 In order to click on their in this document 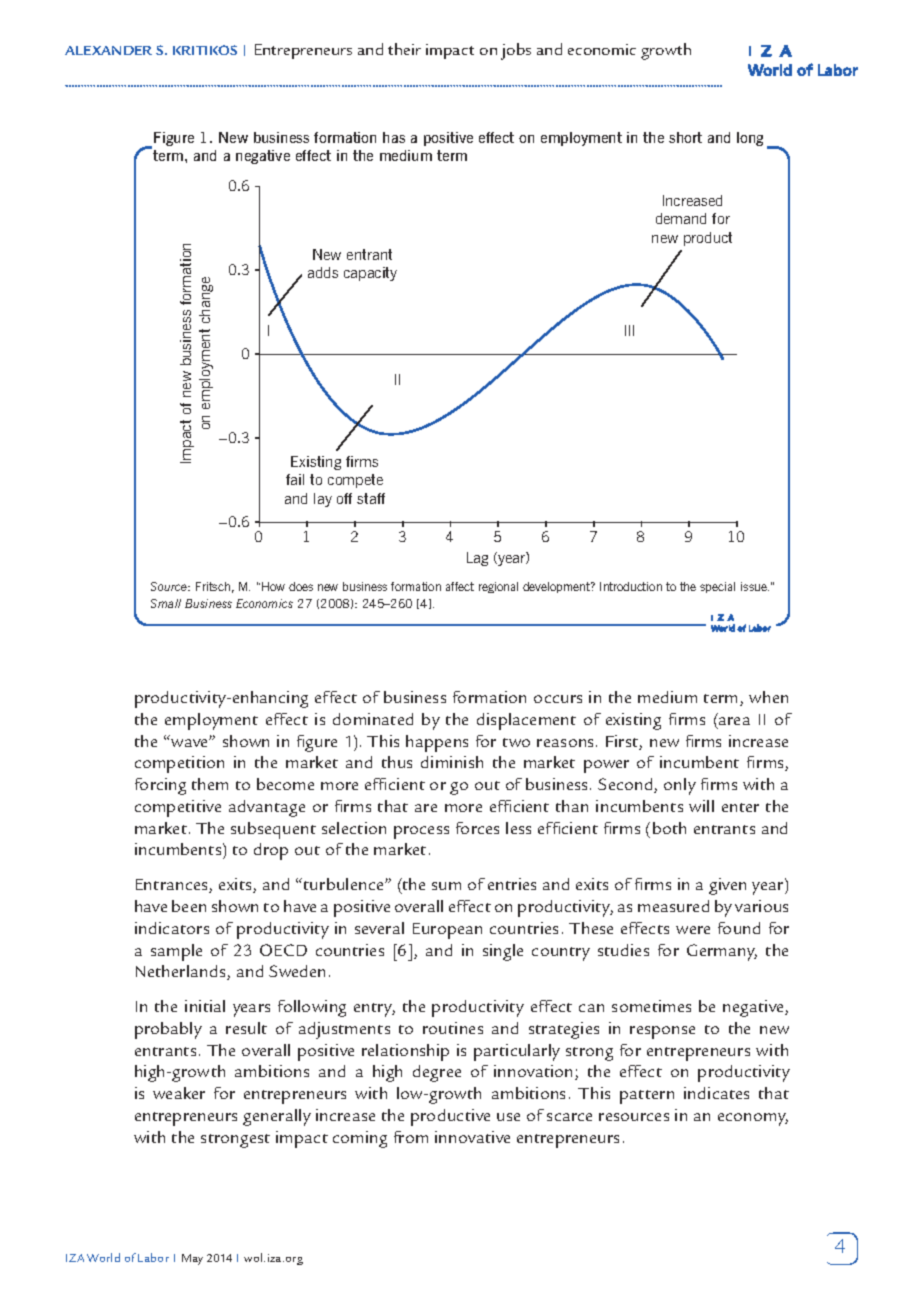, I will do `click(404, 49)`.
